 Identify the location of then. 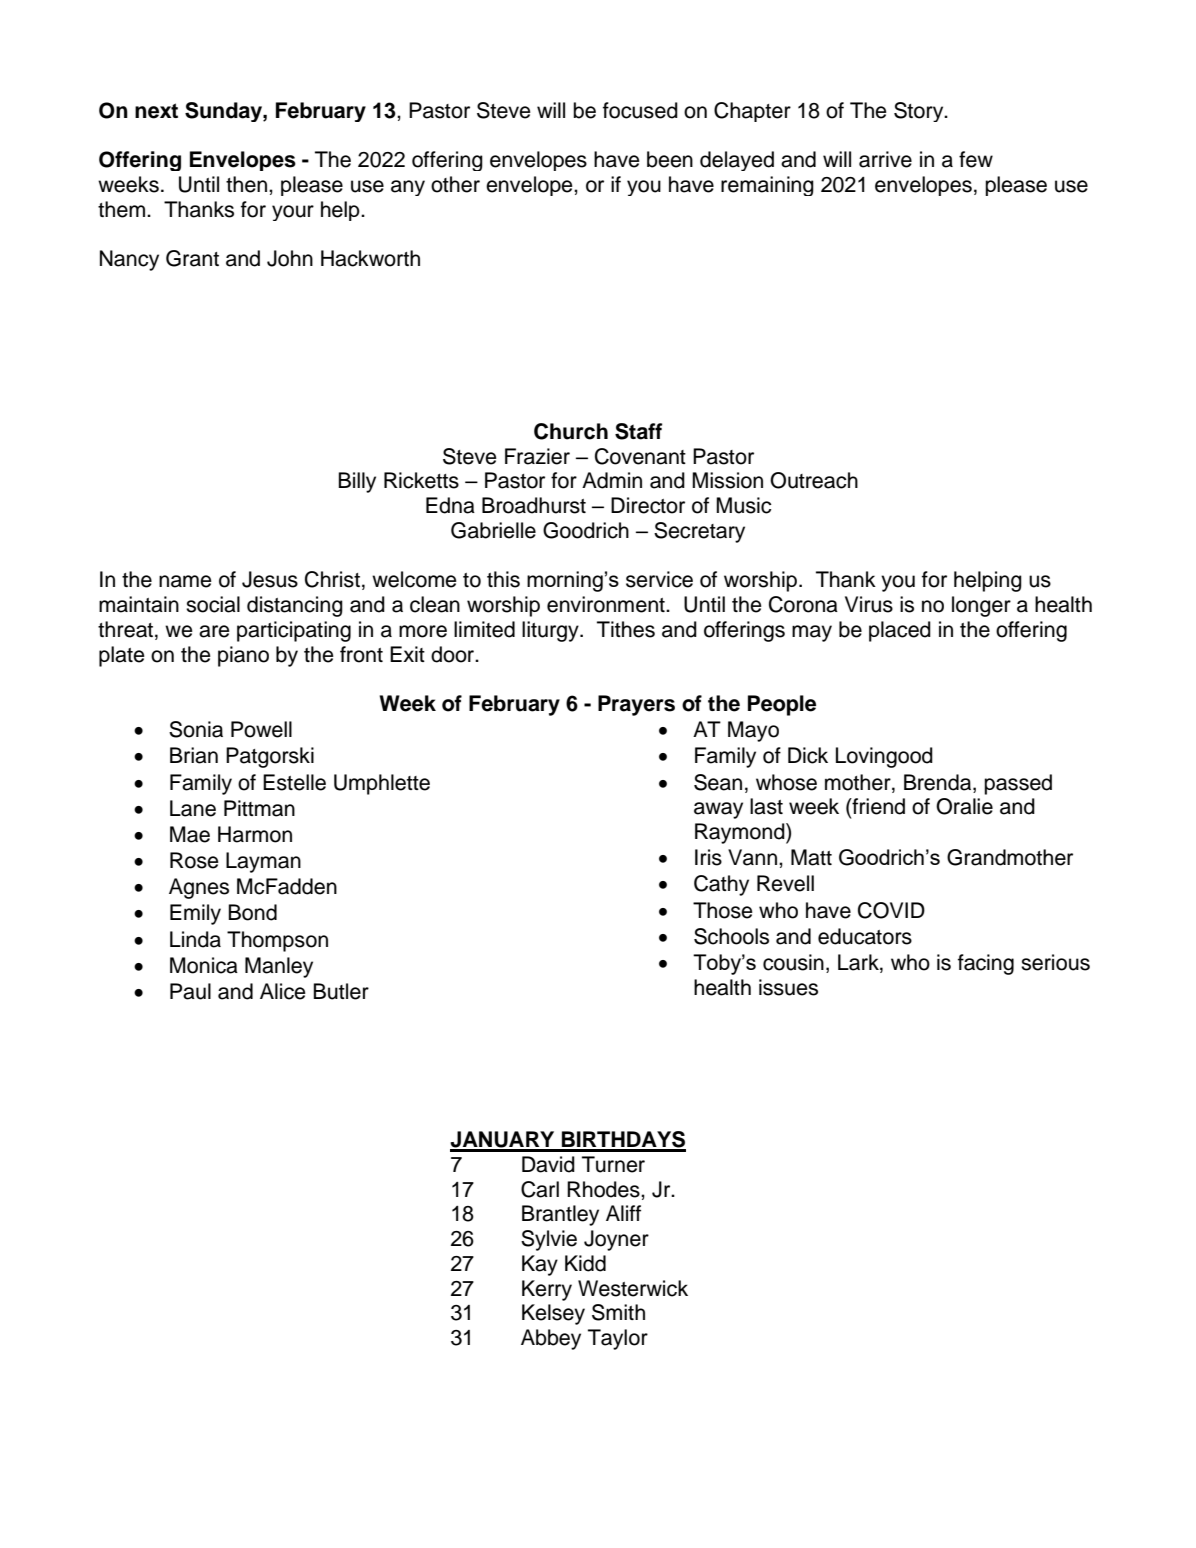
(248, 184).
